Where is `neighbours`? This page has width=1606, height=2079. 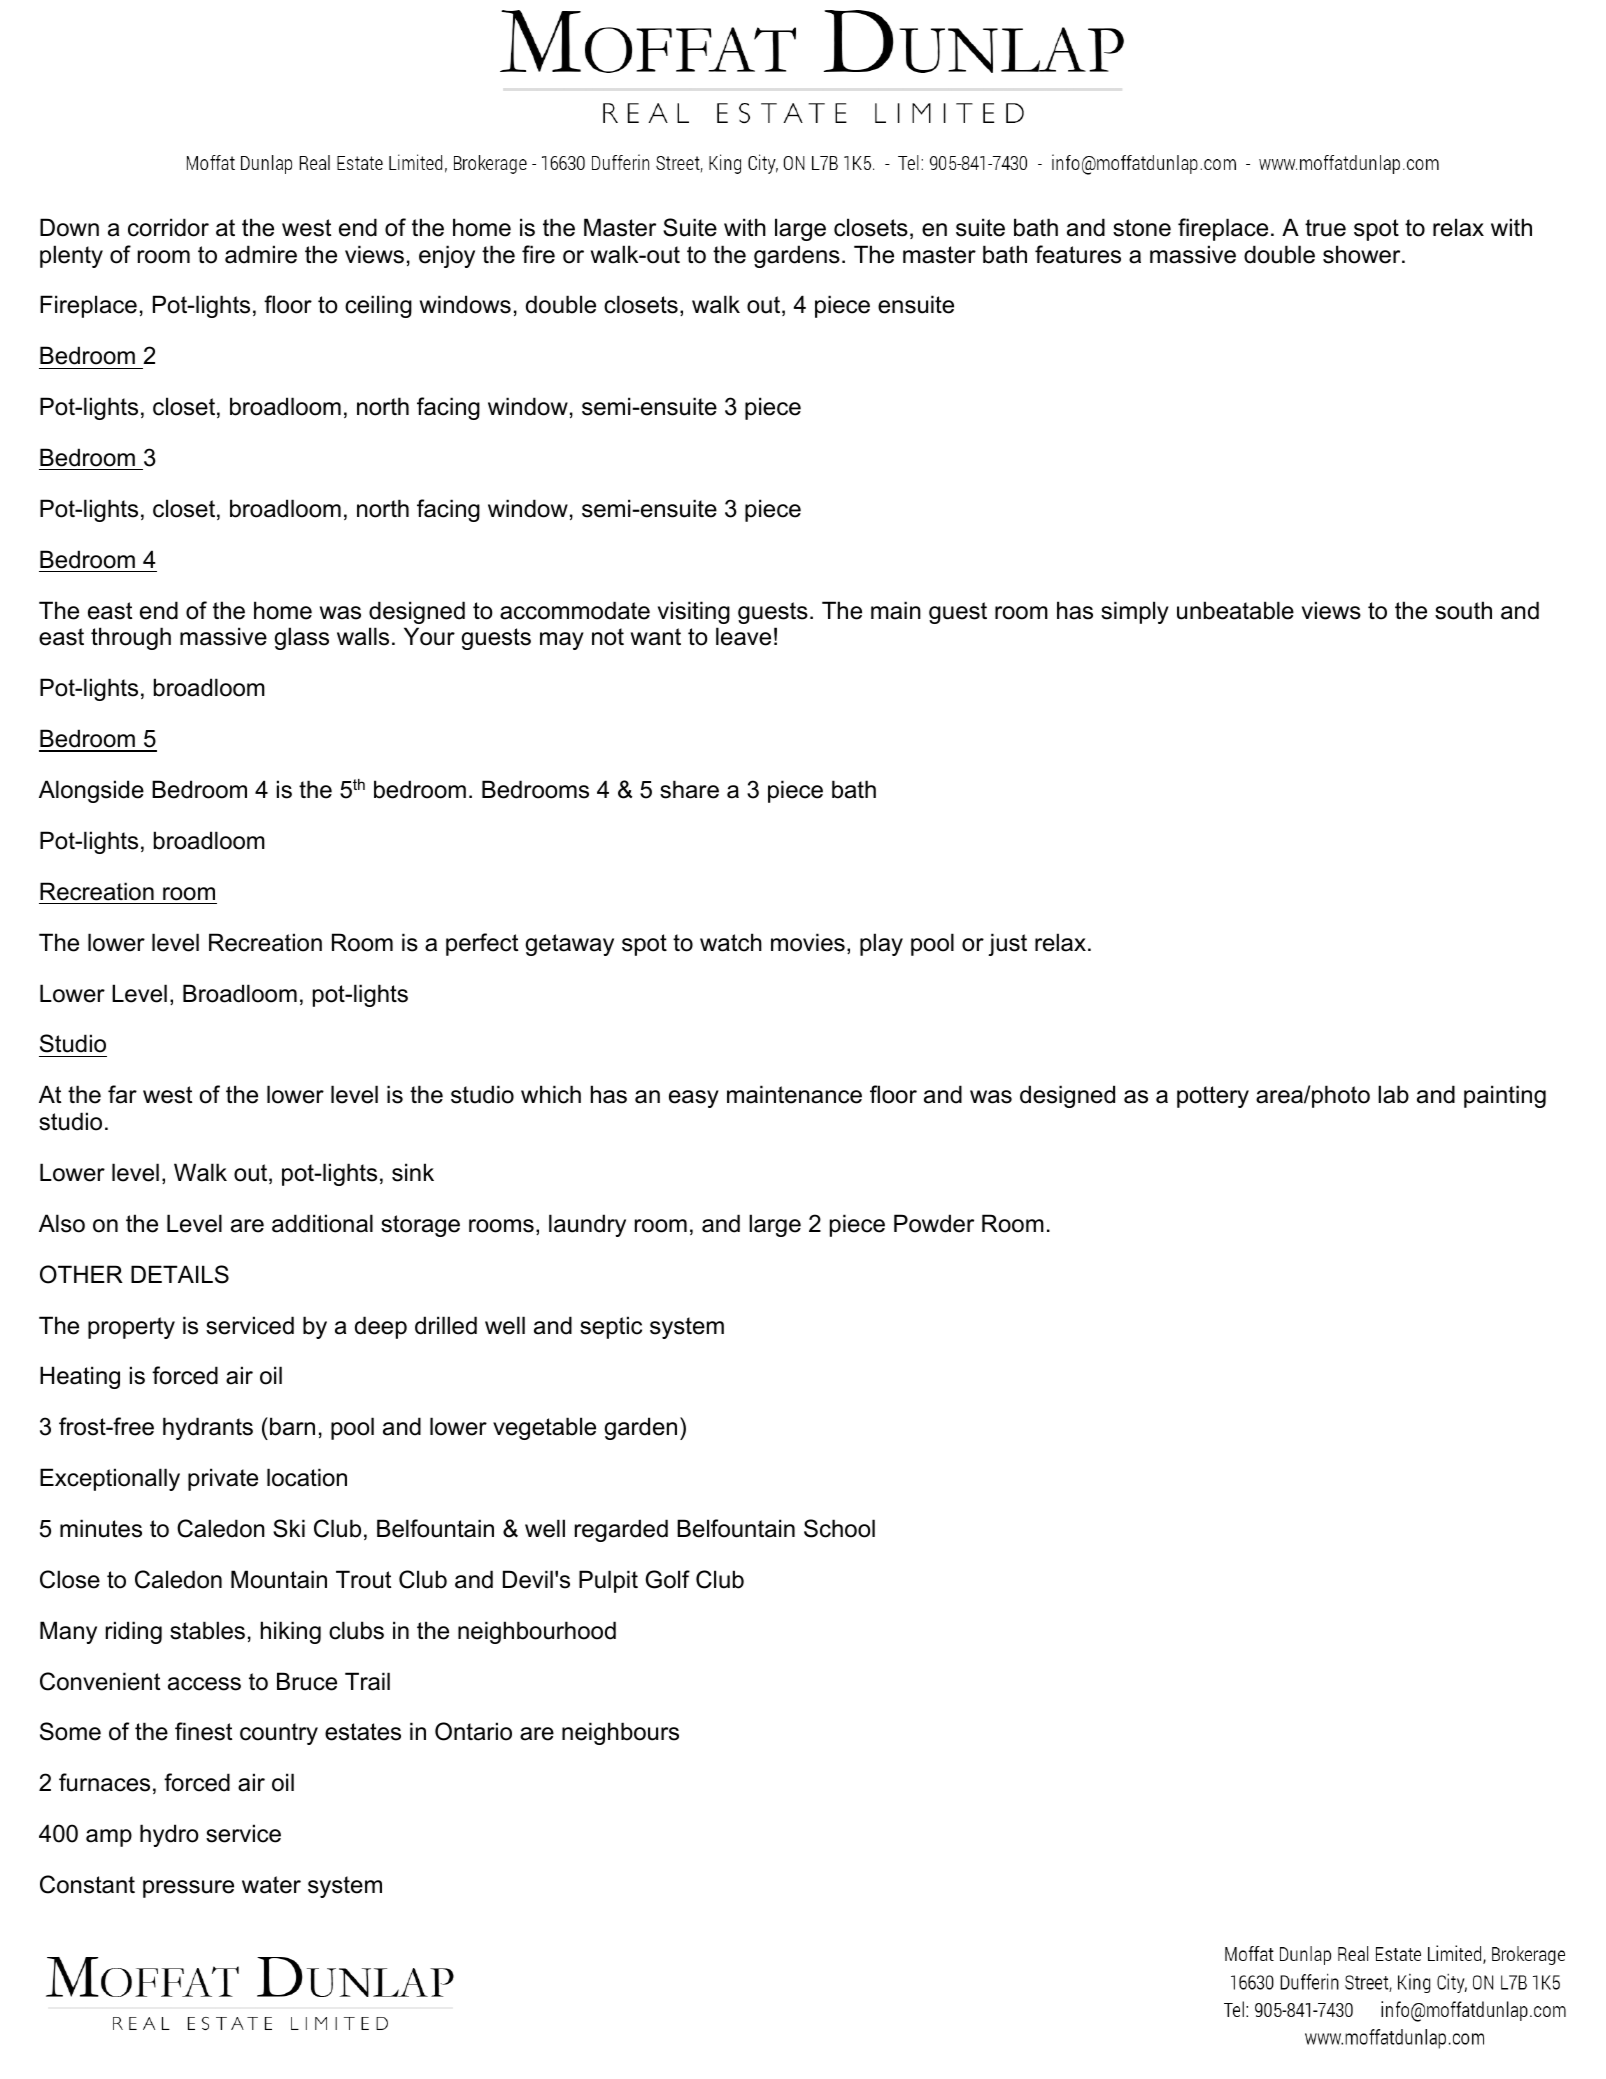 neighbours is located at coordinates (620, 1733).
